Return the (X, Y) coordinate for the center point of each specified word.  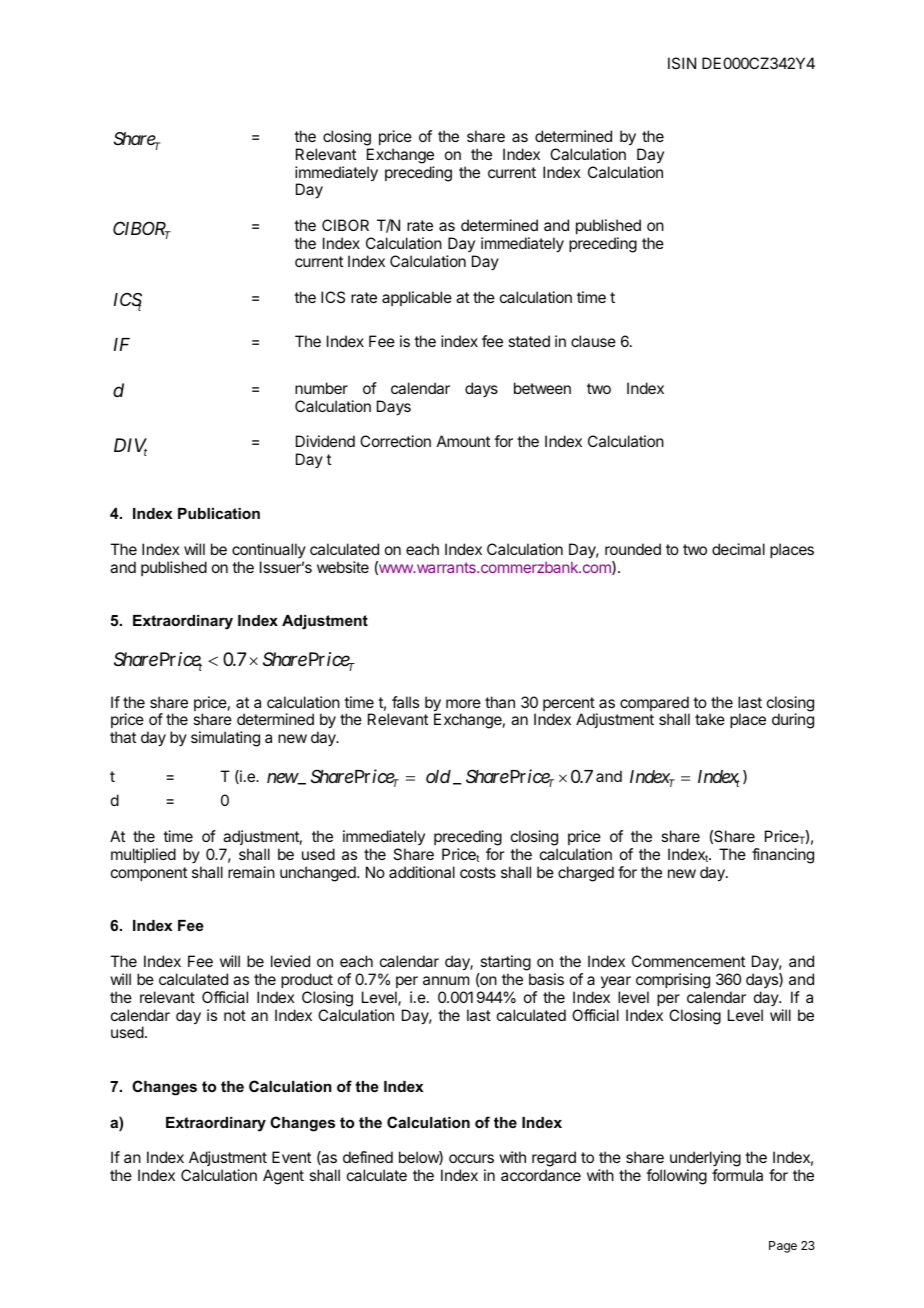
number (321, 388)
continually (269, 550)
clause (593, 341)
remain (251, 872)
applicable (417, 298)
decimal (738, 549)
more (463, 703)
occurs (471, 1158)
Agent (283, 1177)
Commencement (688, 961)
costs (478, 872)
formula (737, 1175)
